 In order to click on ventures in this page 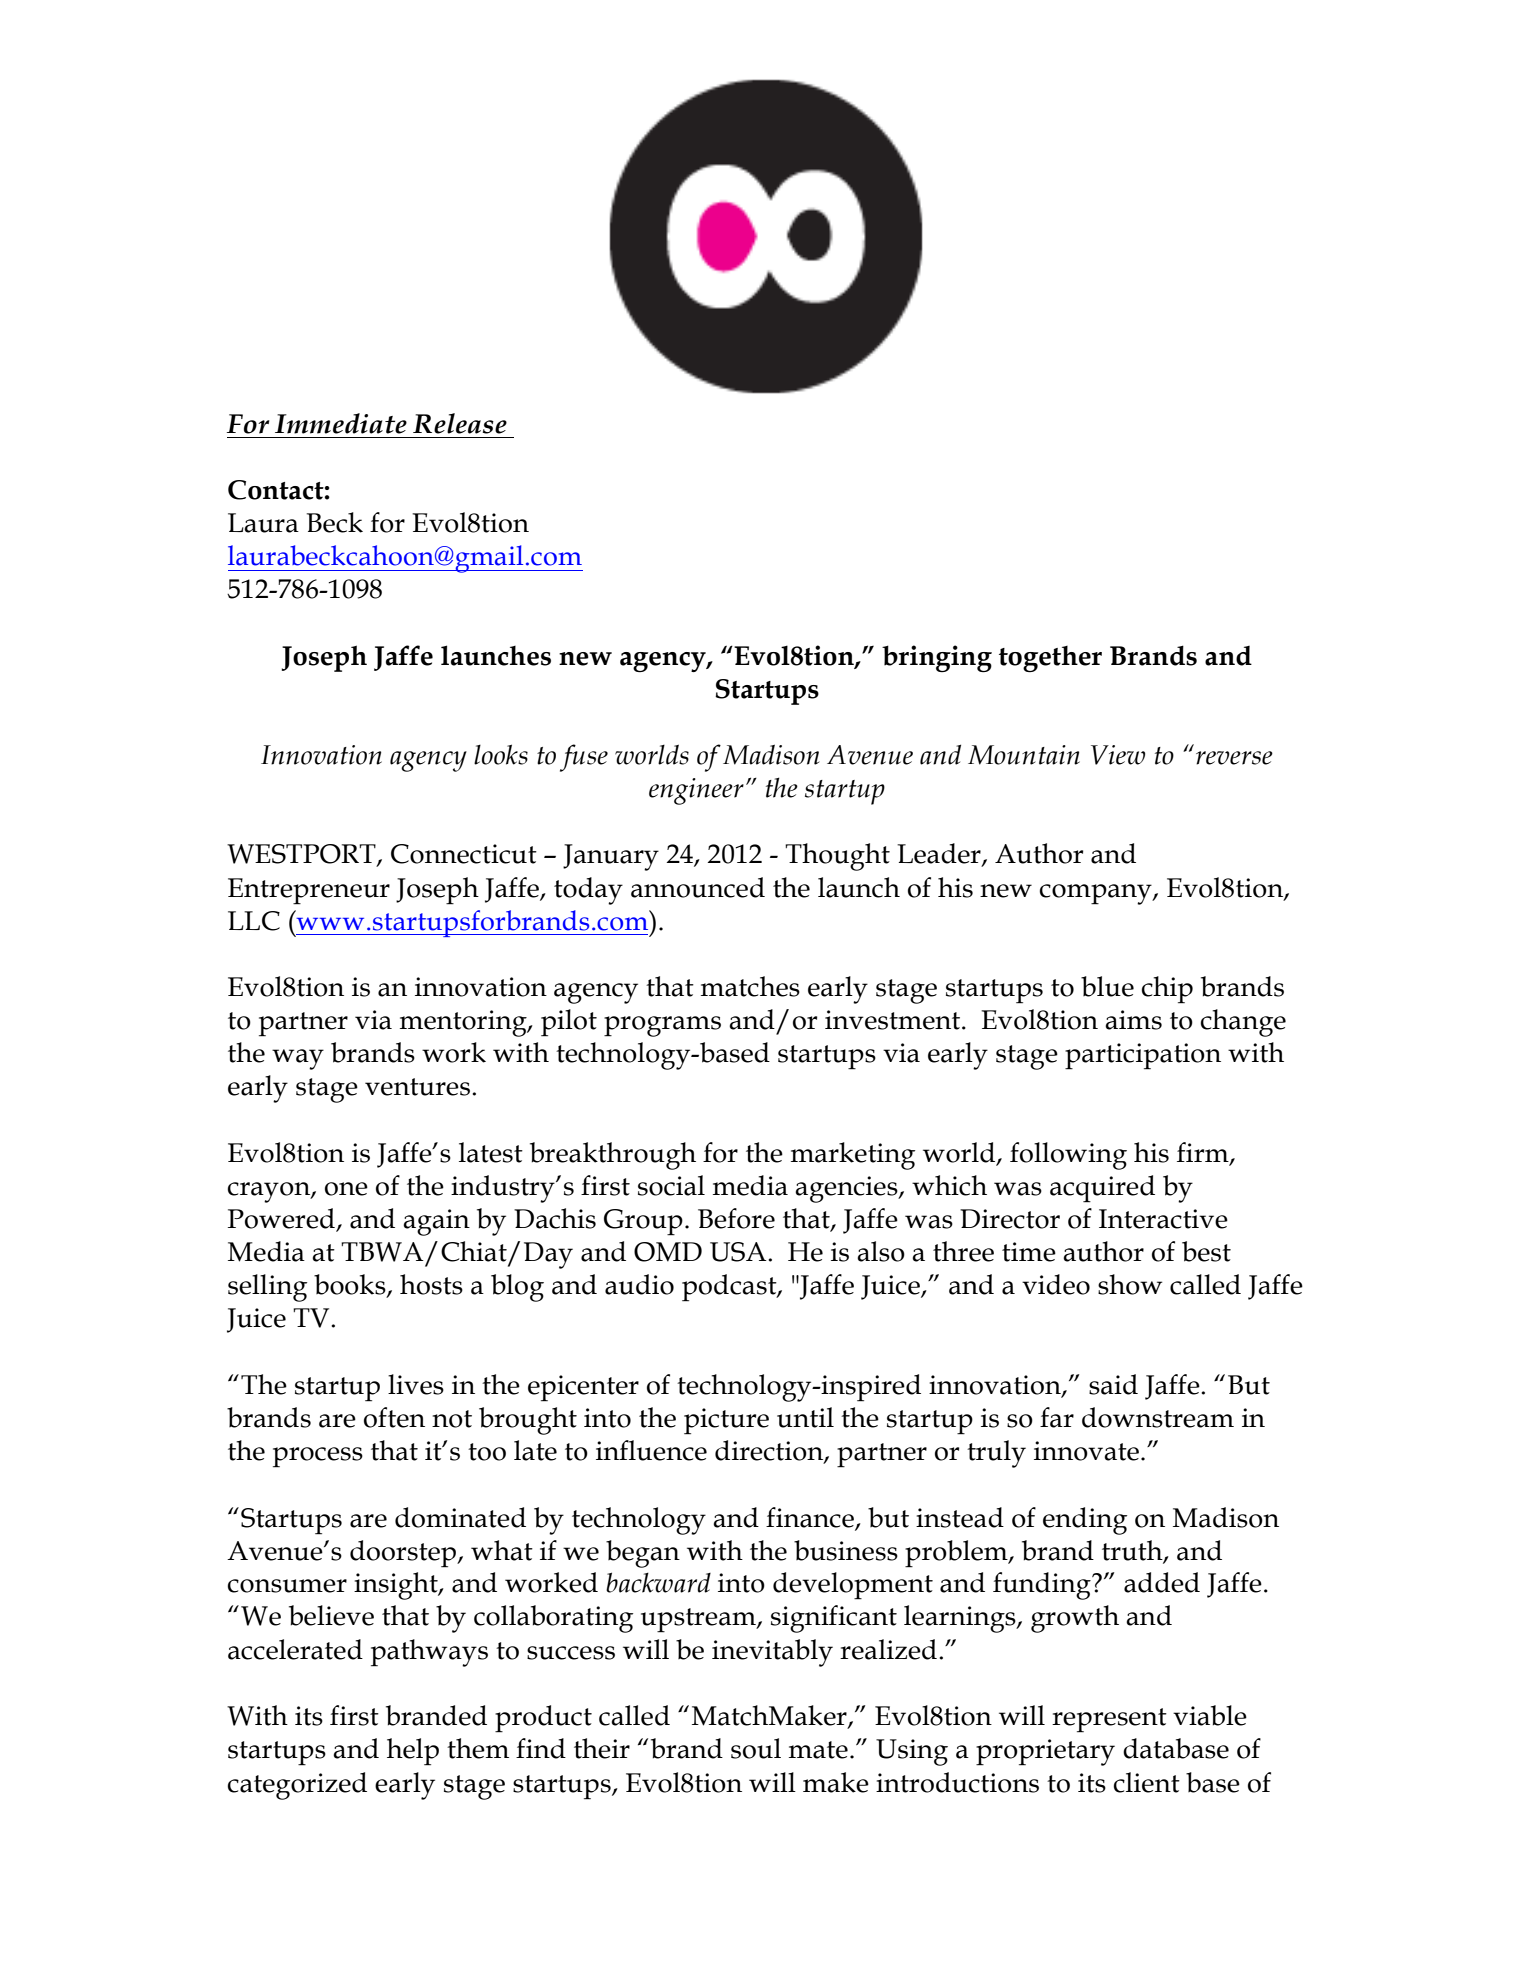, I will do `click(417, 1087)`.
